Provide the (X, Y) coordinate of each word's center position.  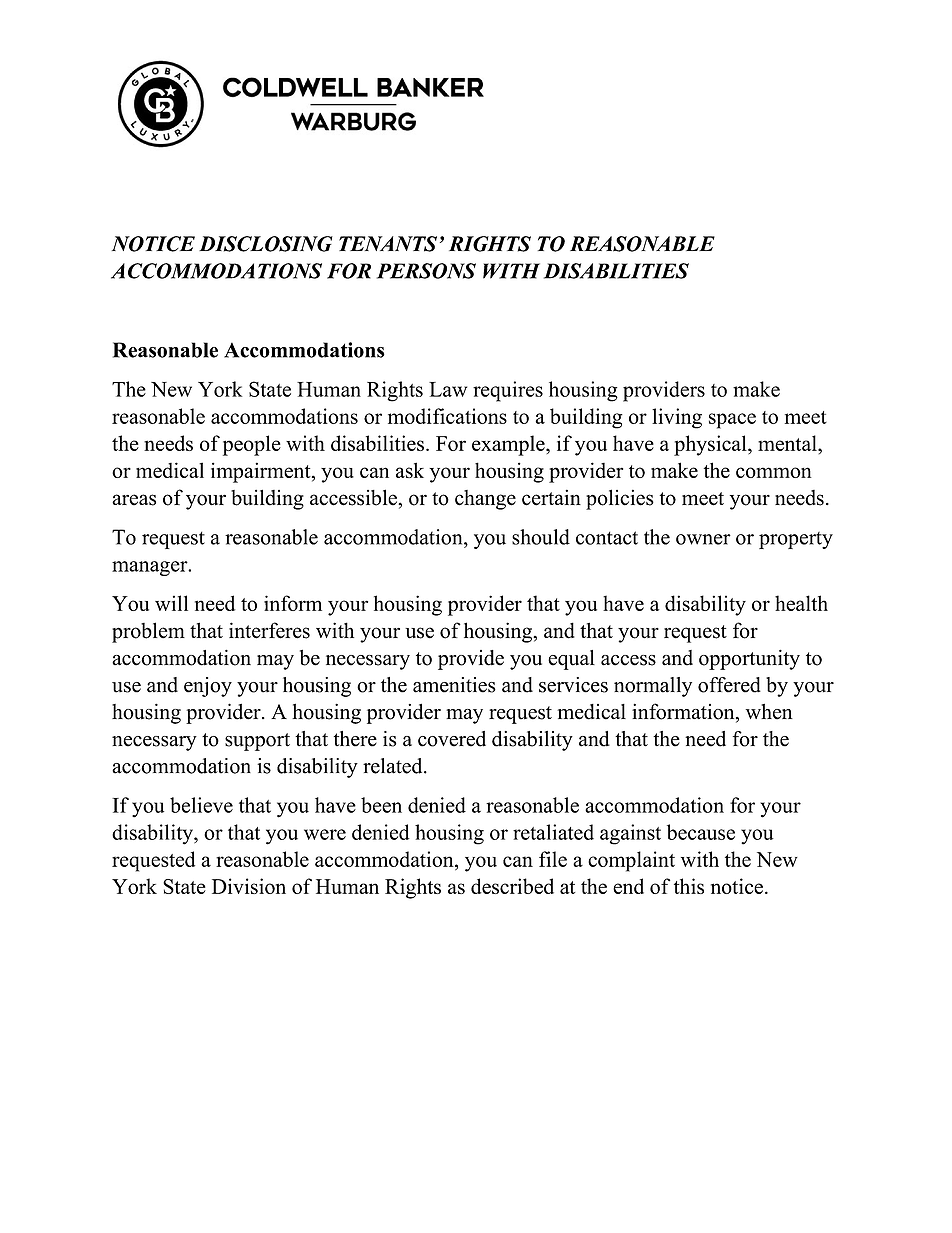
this (689, 886)
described (512, 886)
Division (249, 886)
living (677, 418)
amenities (454, 685)
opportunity (749, 660)
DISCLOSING (266, 244)
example (509, 445)
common (774, 472)
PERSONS (426, 271)
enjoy (208, 687)
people (252, 445)
